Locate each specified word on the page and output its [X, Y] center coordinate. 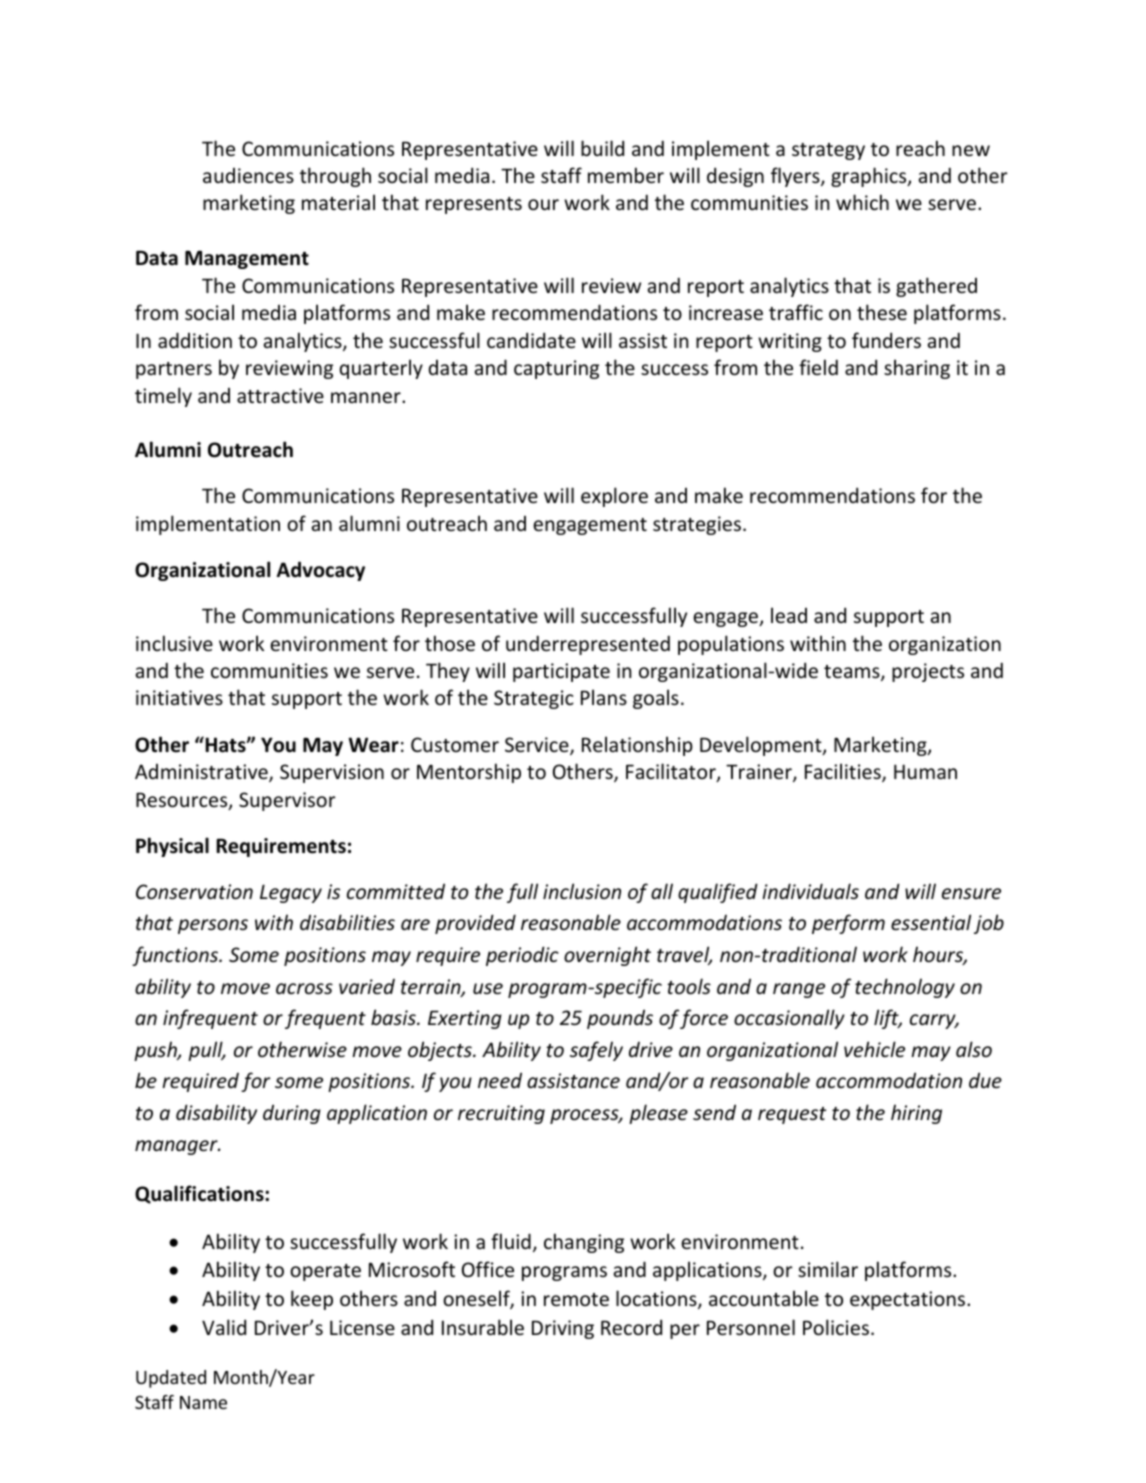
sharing [917, 369]
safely [596, 1051]
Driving [563, 1329]
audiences [248, 175]
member [626, 175]
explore [614, 497]
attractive [280, 395]
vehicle [874, 1049]
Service [538, 746]
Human [925, 771]
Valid [224, 1327]
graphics [870, 177]
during [292, 1114]
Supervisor [287, 801]
